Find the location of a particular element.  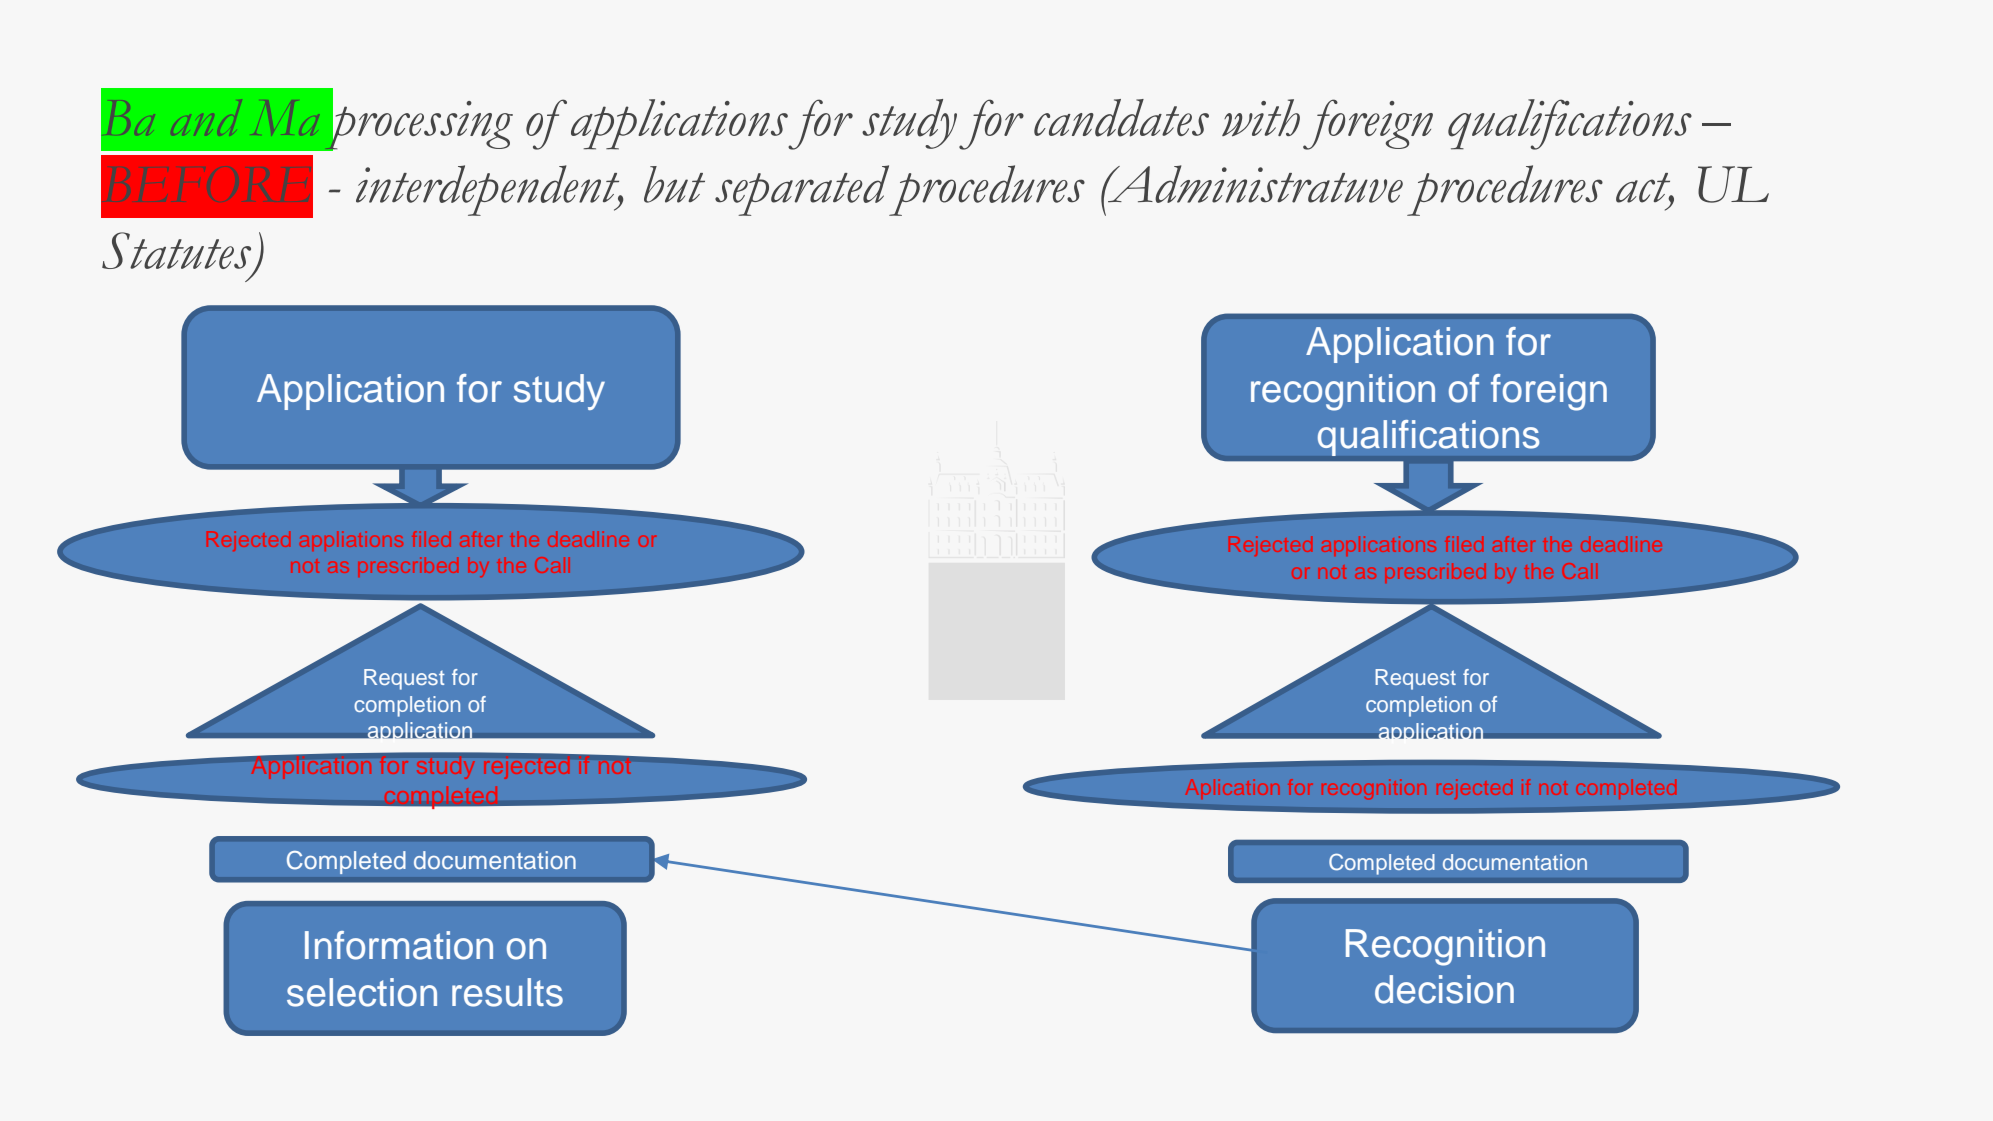

separated is located at coordinates (802, 190).
